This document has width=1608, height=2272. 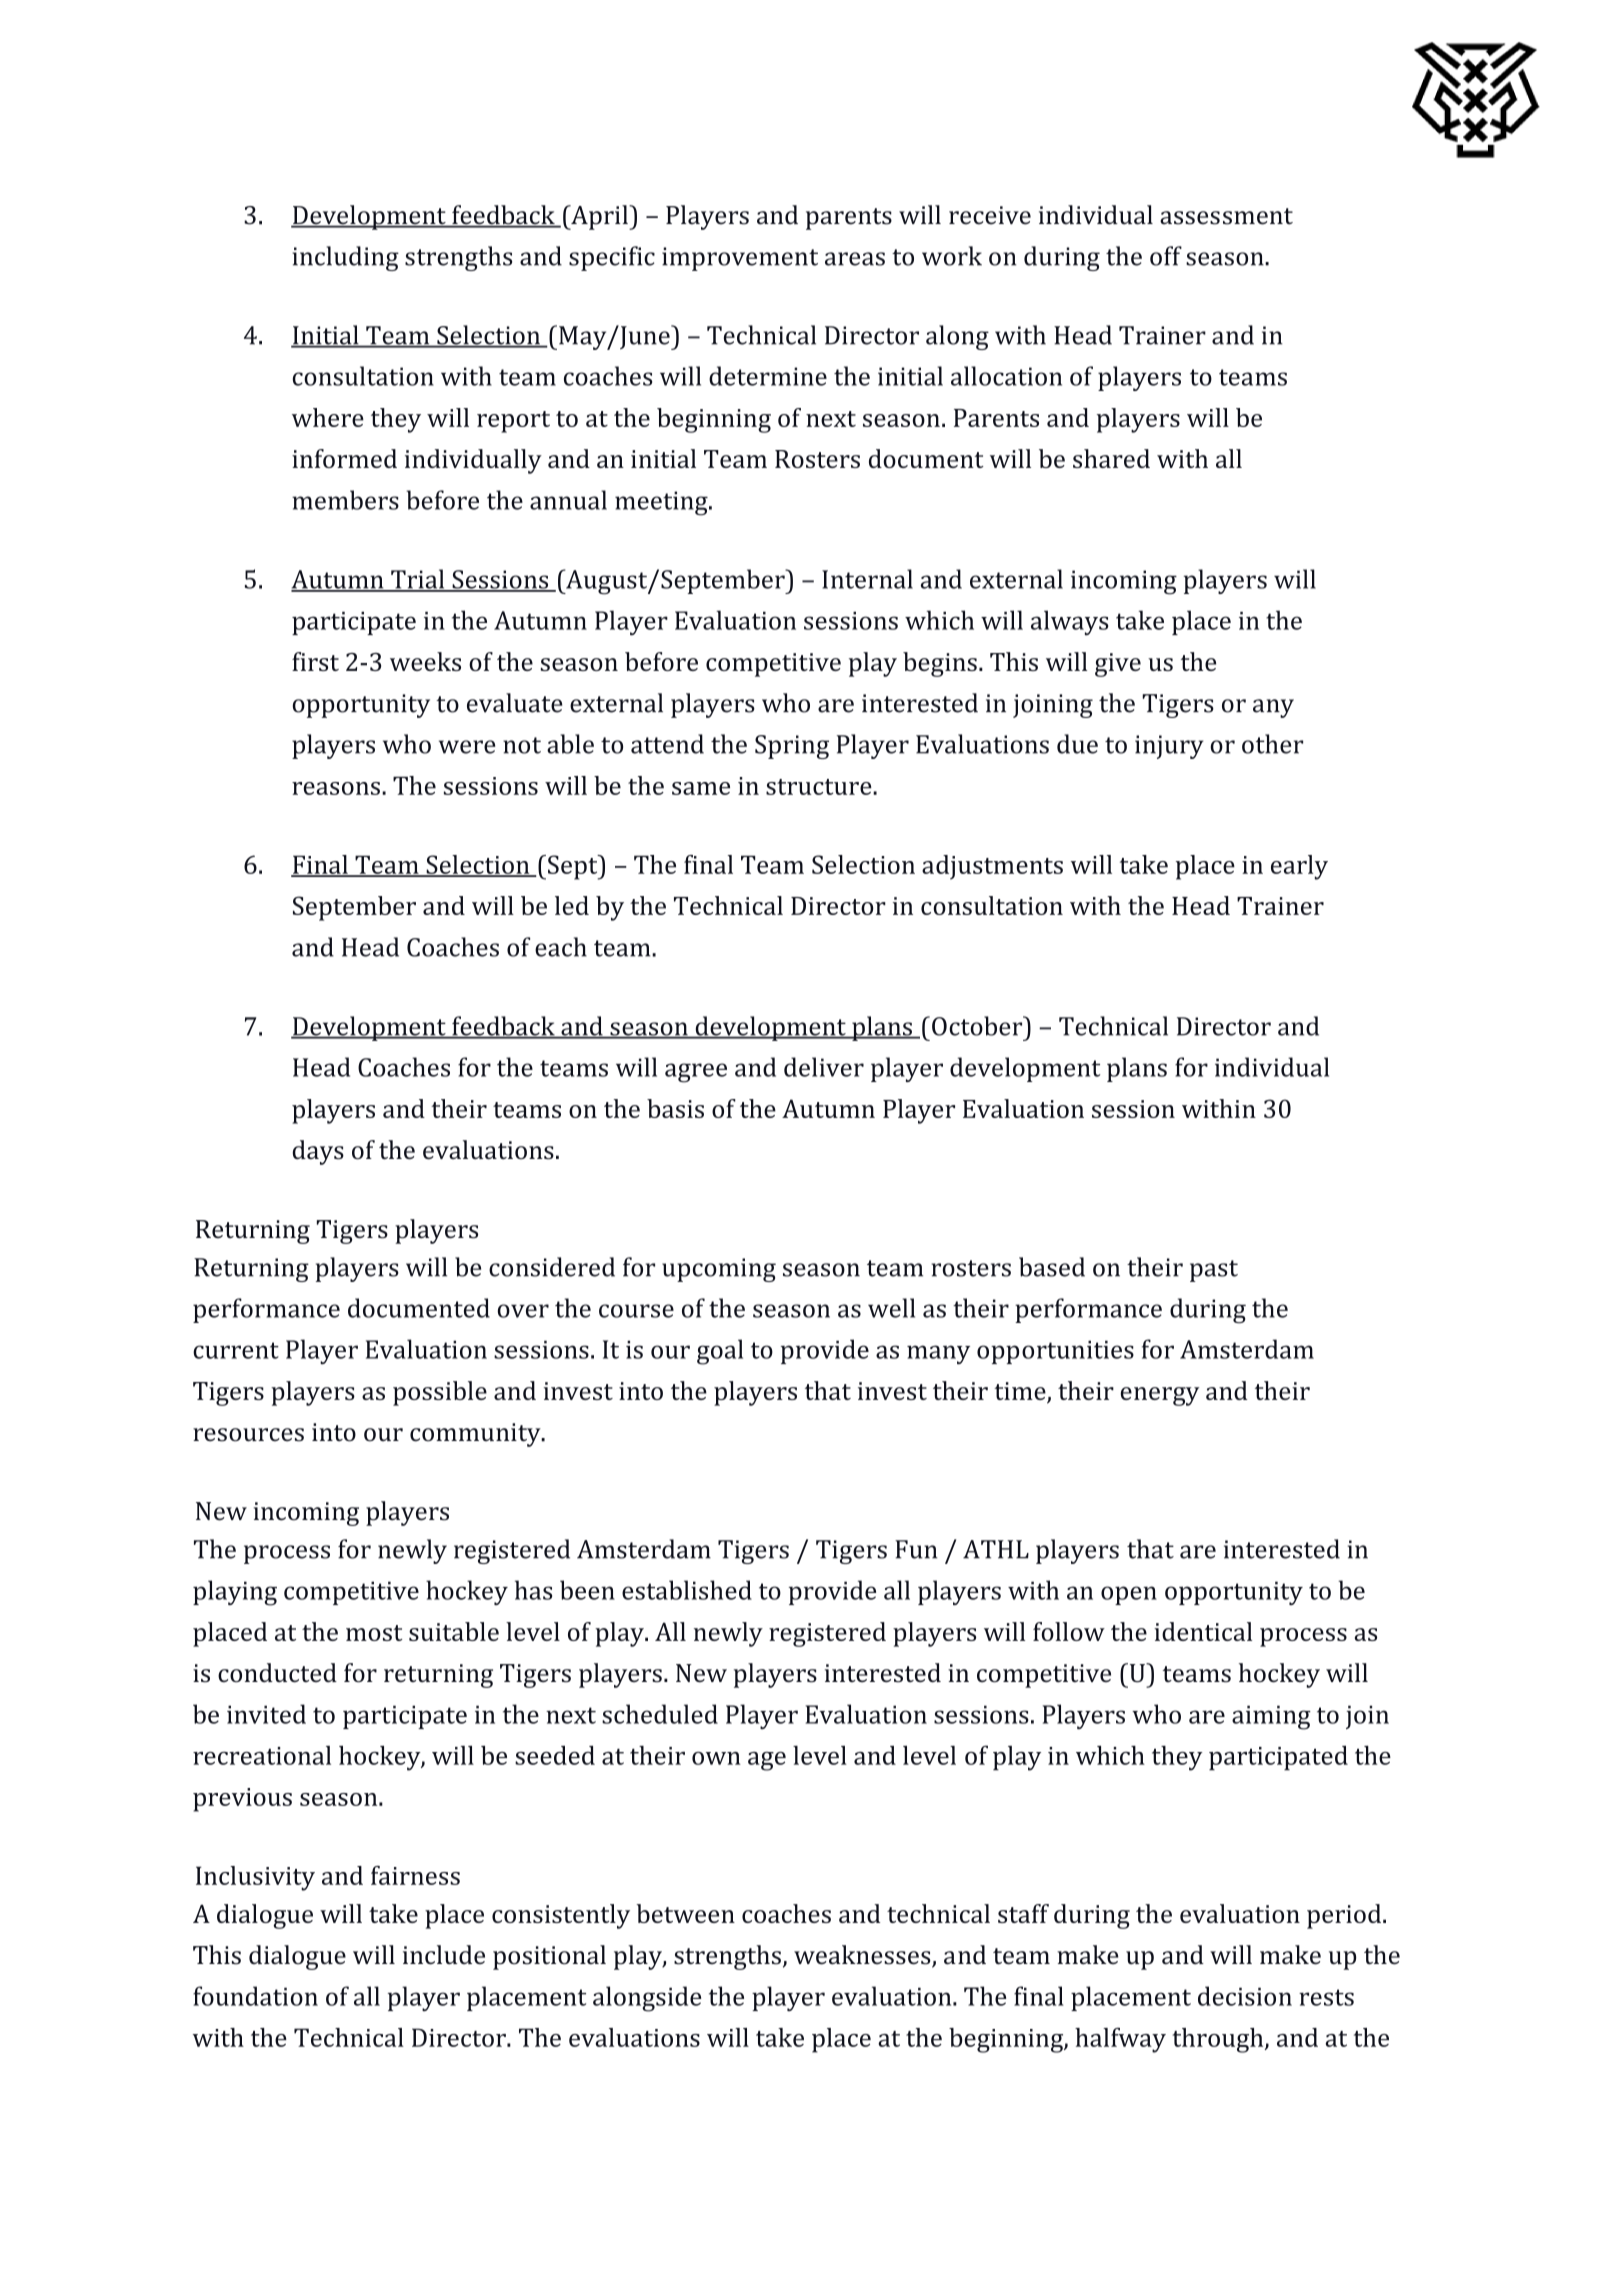 What do you see at coordinates (824, 1067) in the document?
I see `deliver` at bounding box center [824, 1067].
